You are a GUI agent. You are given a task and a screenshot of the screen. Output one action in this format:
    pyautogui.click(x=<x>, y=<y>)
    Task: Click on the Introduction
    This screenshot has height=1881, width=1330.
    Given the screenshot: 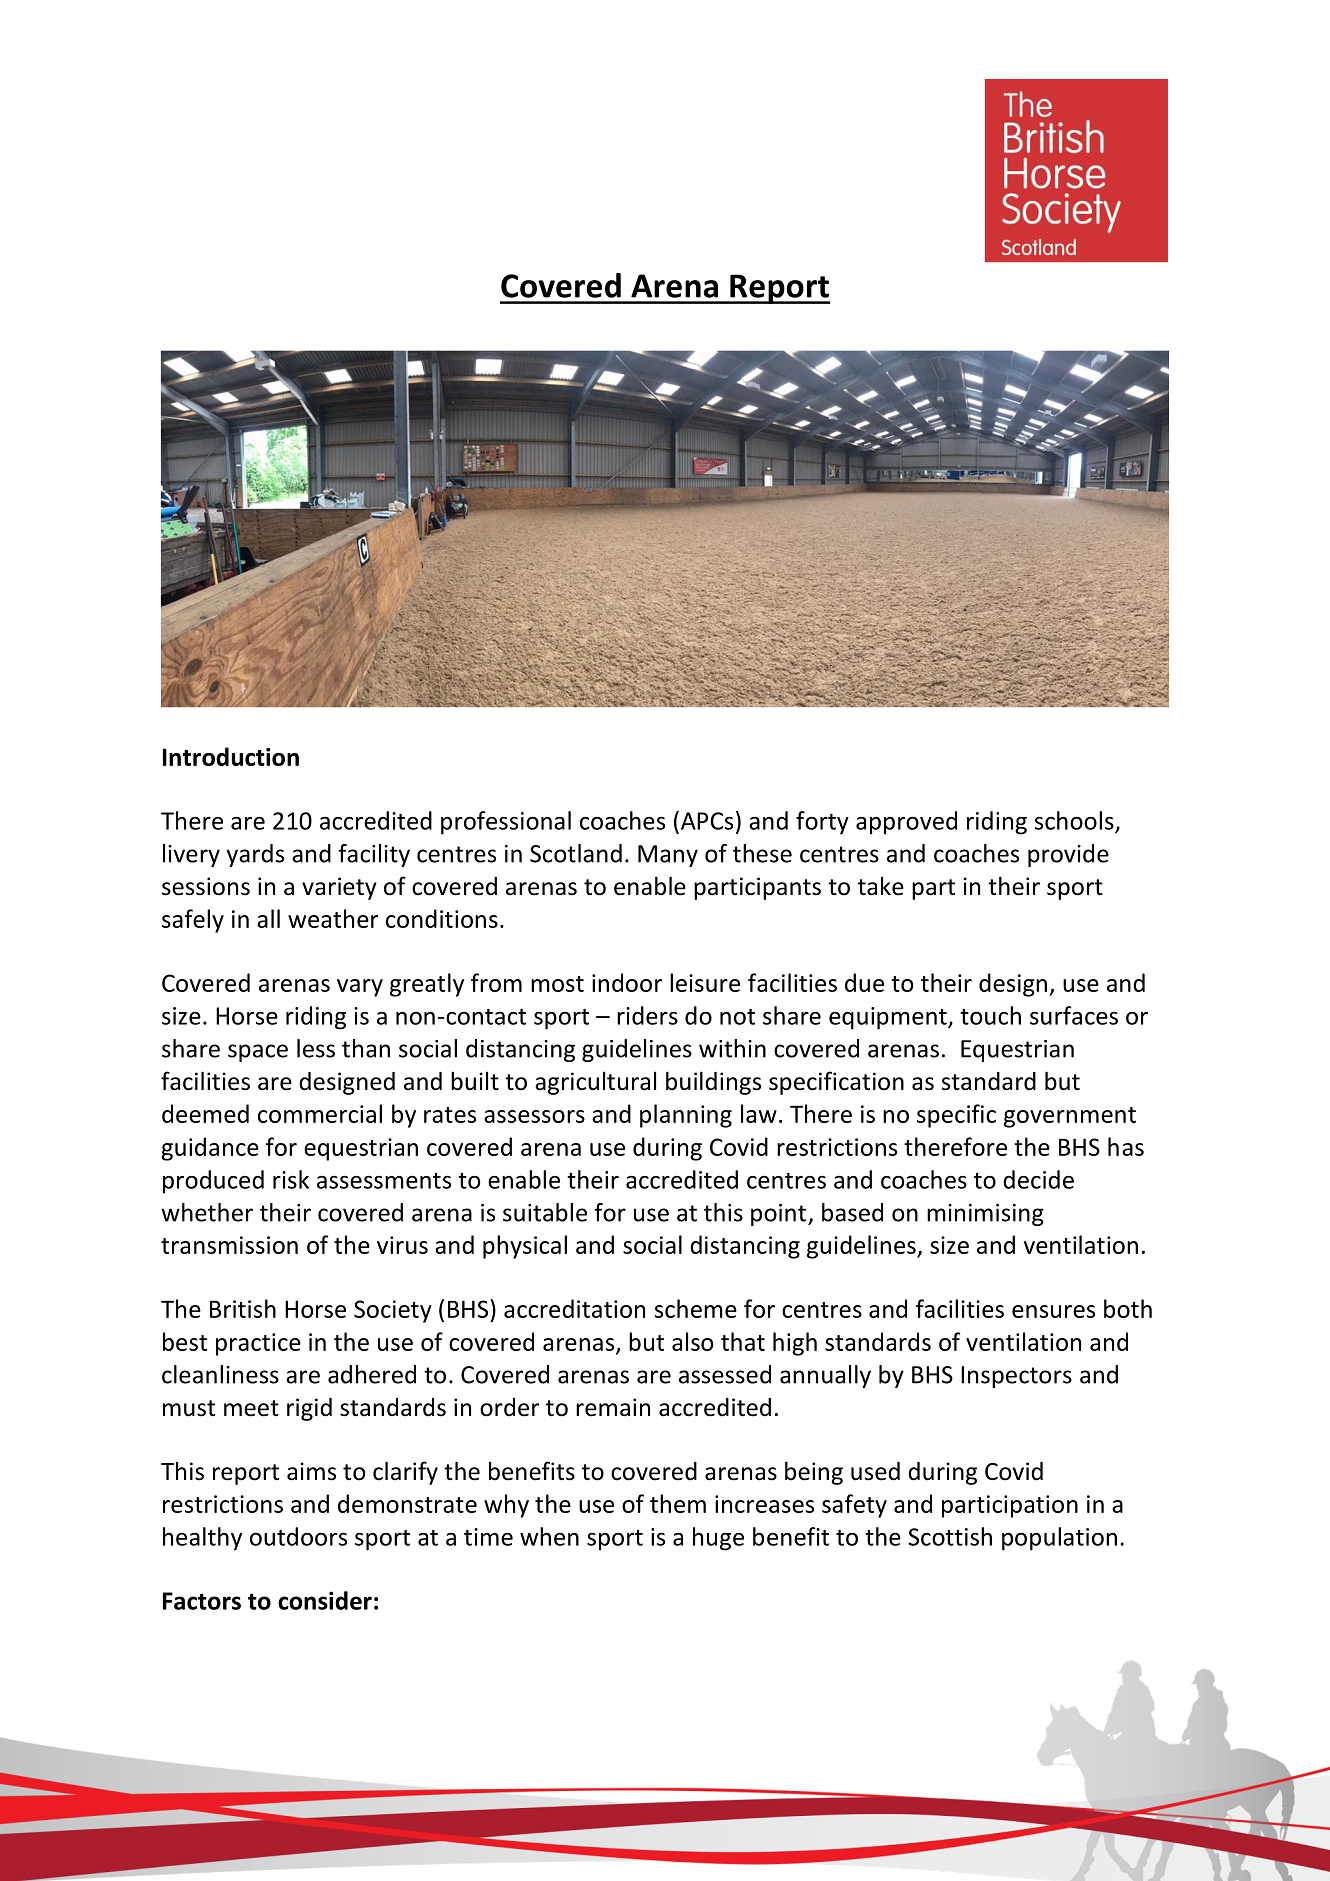 What is the action you would take?
    pyautogui.click(x=231, y=756)
